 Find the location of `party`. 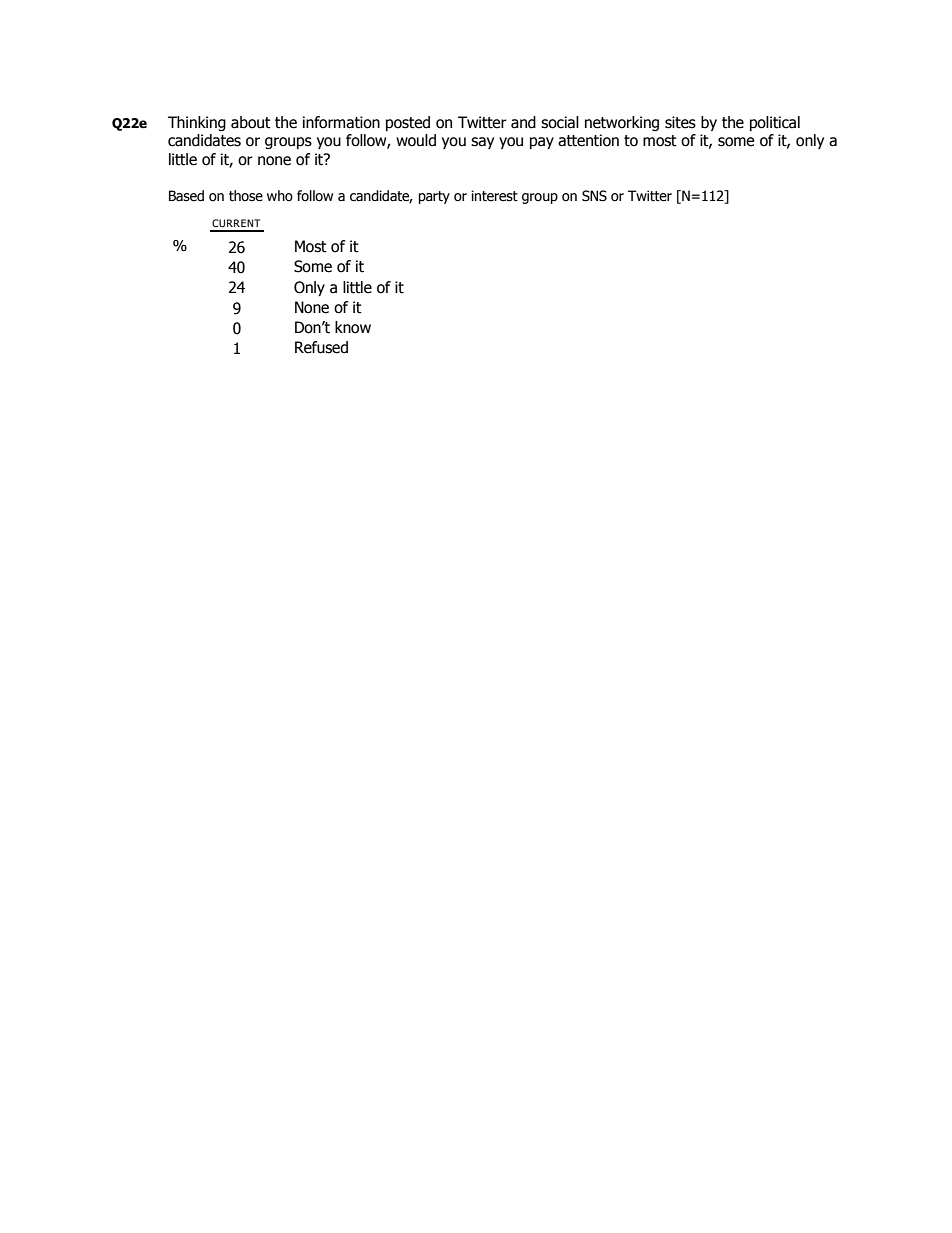

party is located at coordinates (434, 197).
